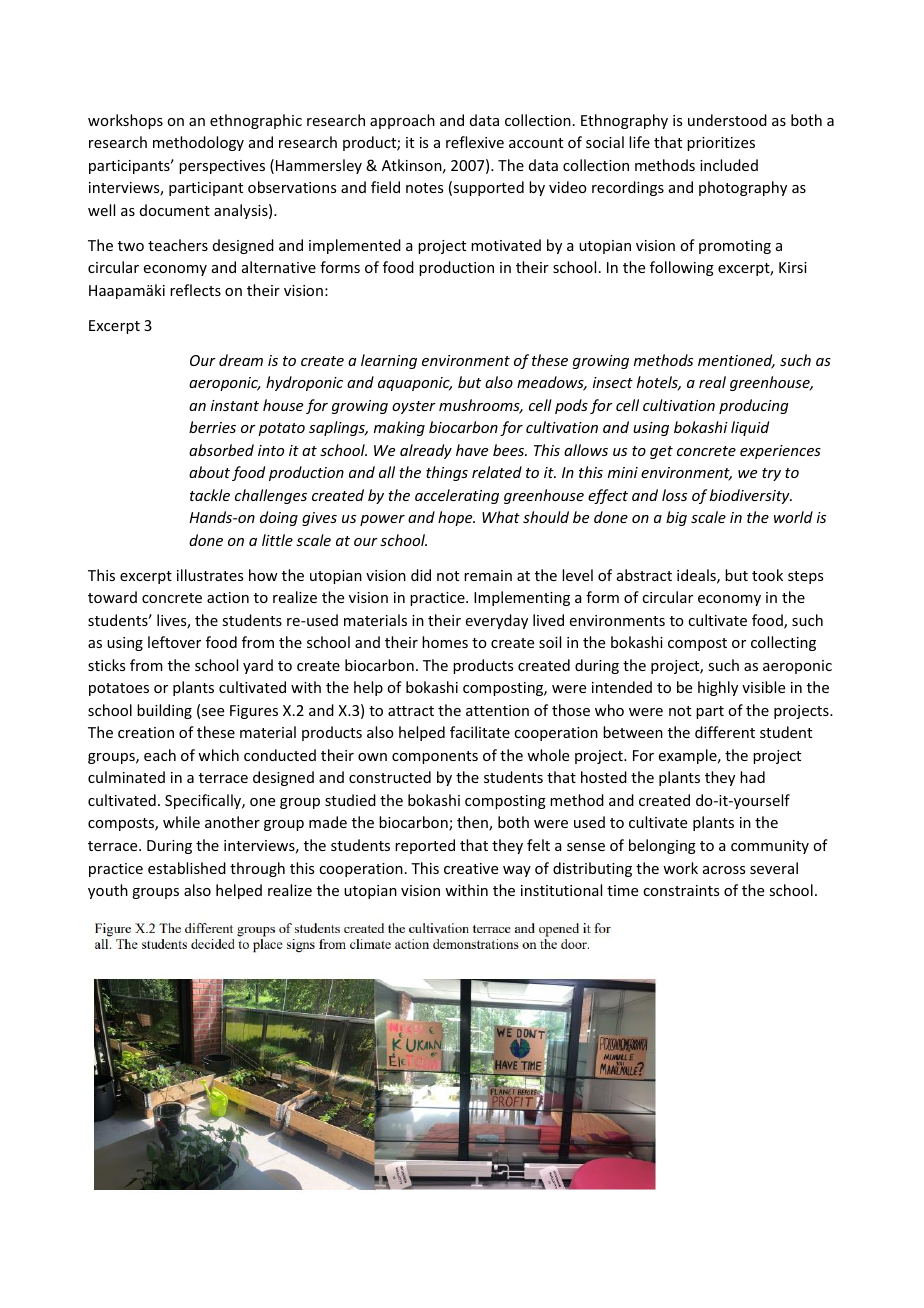  I want to click on perspectives, so click(222, 167).
